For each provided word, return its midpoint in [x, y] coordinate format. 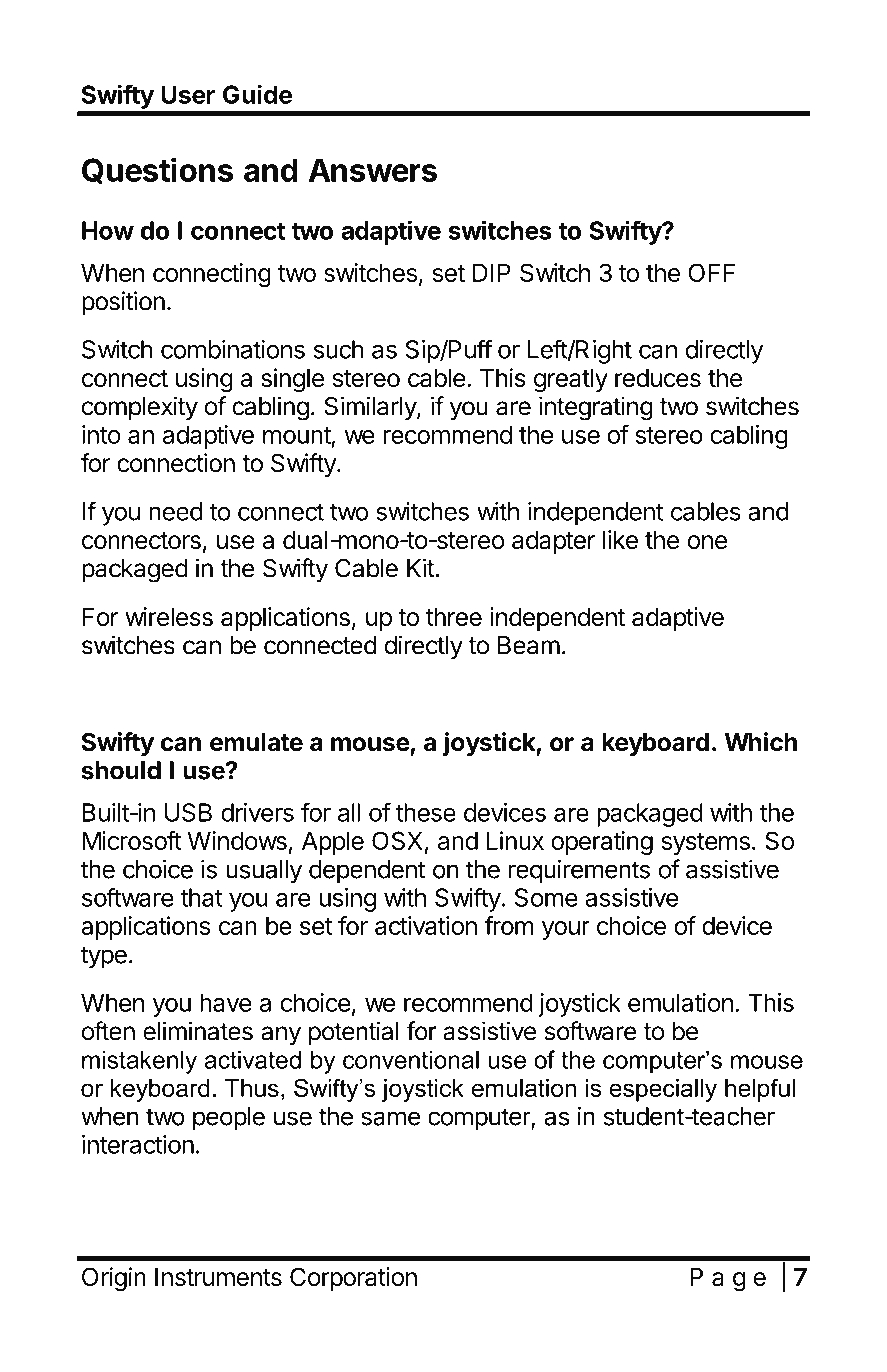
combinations [233, 349]
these [426, 812]
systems [705, 844]
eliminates [198, 1031]
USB [188, 812]
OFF [711, 272]
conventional [411, 1059]
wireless [169, 616]
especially [663, 1090]
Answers [372, 170]
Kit [421, 568]
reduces [658, 378]
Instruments [218, 1277]
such [338, 349]
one [707, 542]
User [188, 94]
